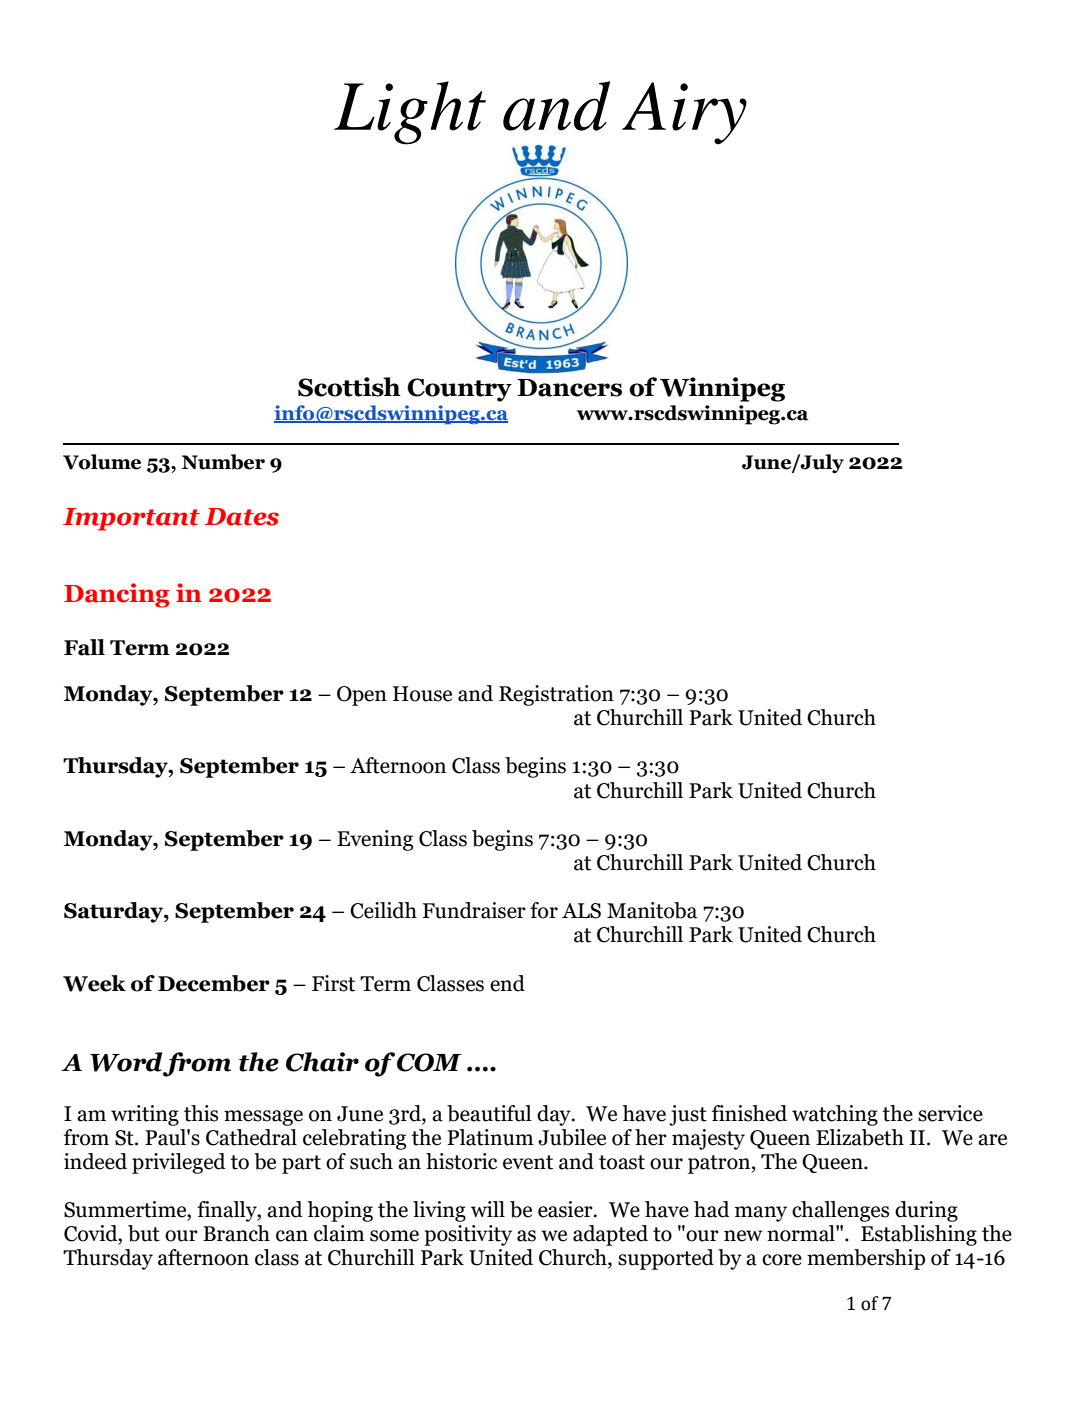 The image size is (1083, 1401). I want to click on Registration, so click(556, 695).
